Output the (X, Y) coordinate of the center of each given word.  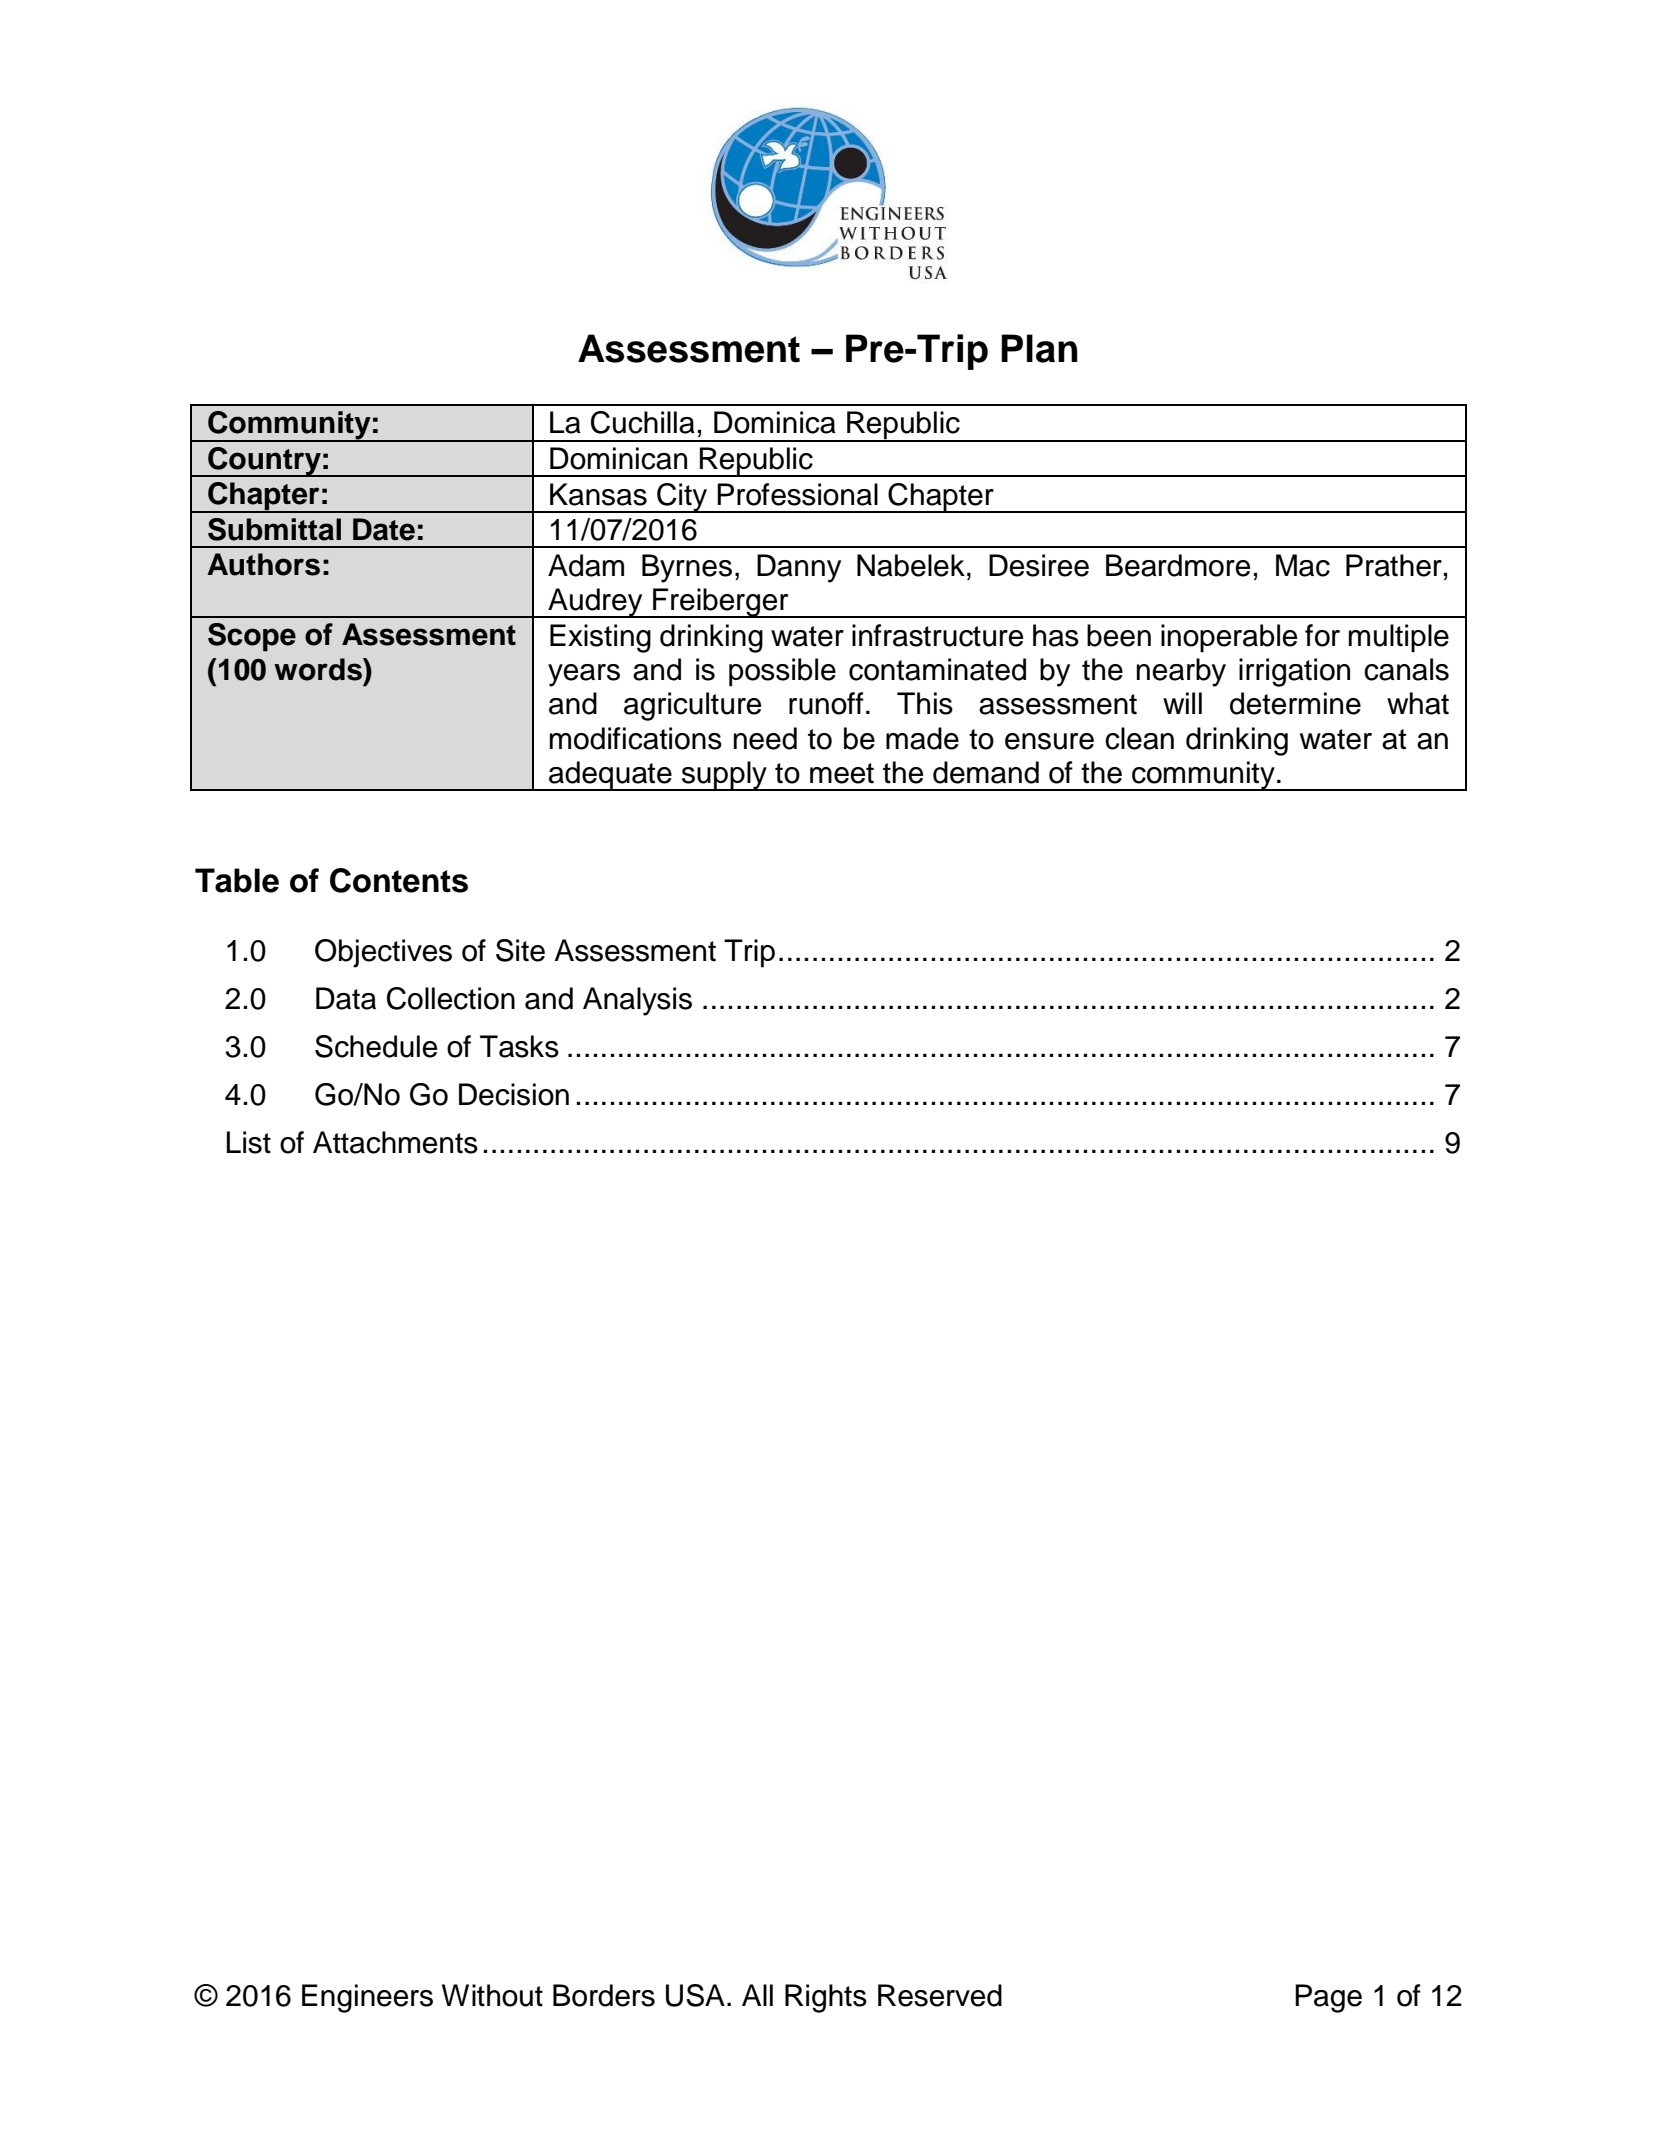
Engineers (367, 1998)
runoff (826, 703)
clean (1139, 738)
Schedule (376, 1046)
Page (1328, 1998)
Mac (1303, 565)
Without (492, 1995)
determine (1295, 703)
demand (986, 772)
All (757, 1995)
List (249, 1142)
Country (264, 462)
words (319, 669)
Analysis (637, 1001)
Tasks (519, 1046)
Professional (797, 494)
